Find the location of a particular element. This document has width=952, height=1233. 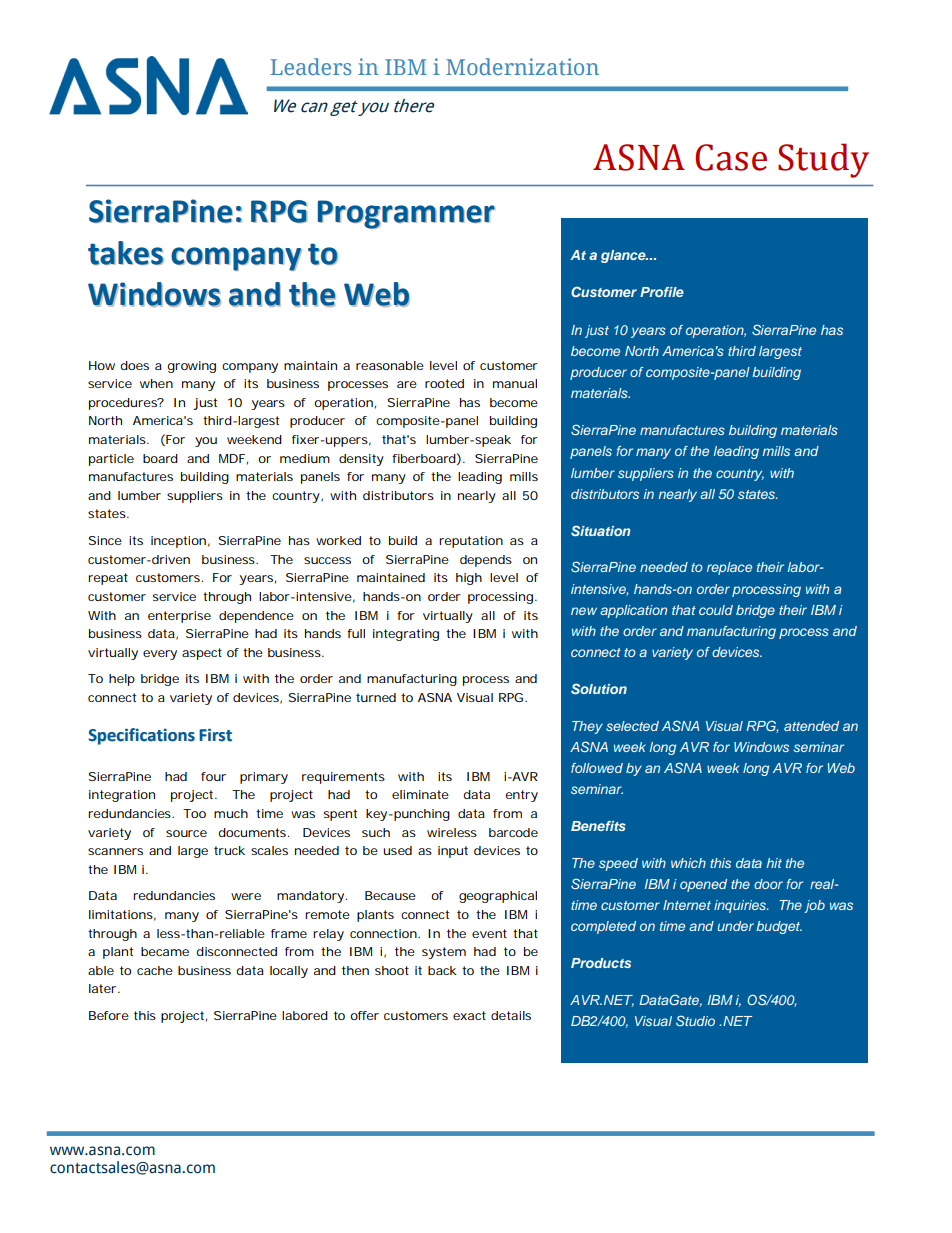

back is located at coordinates (442, 970).
